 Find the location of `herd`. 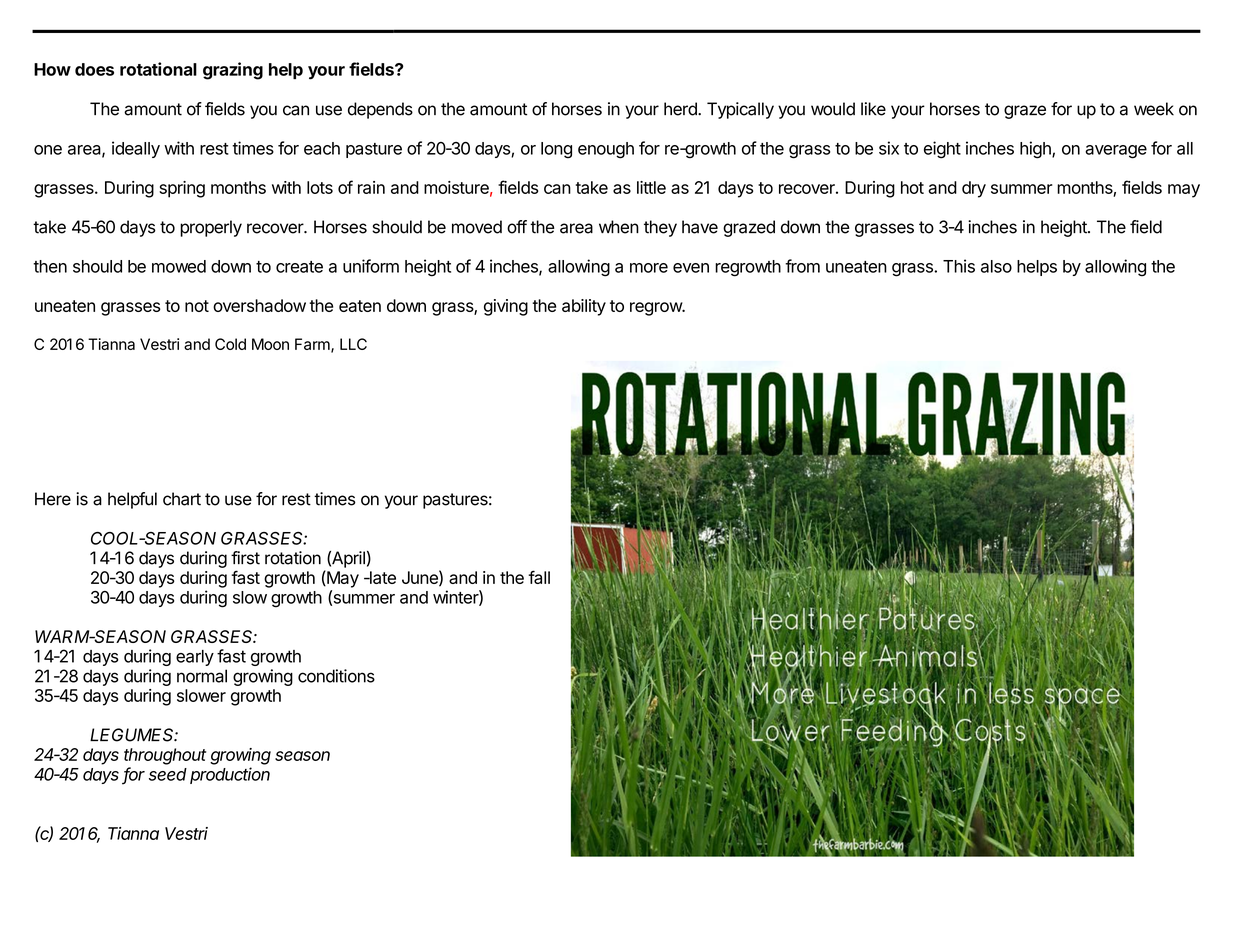

herd is located at coordinates (681, 109).
